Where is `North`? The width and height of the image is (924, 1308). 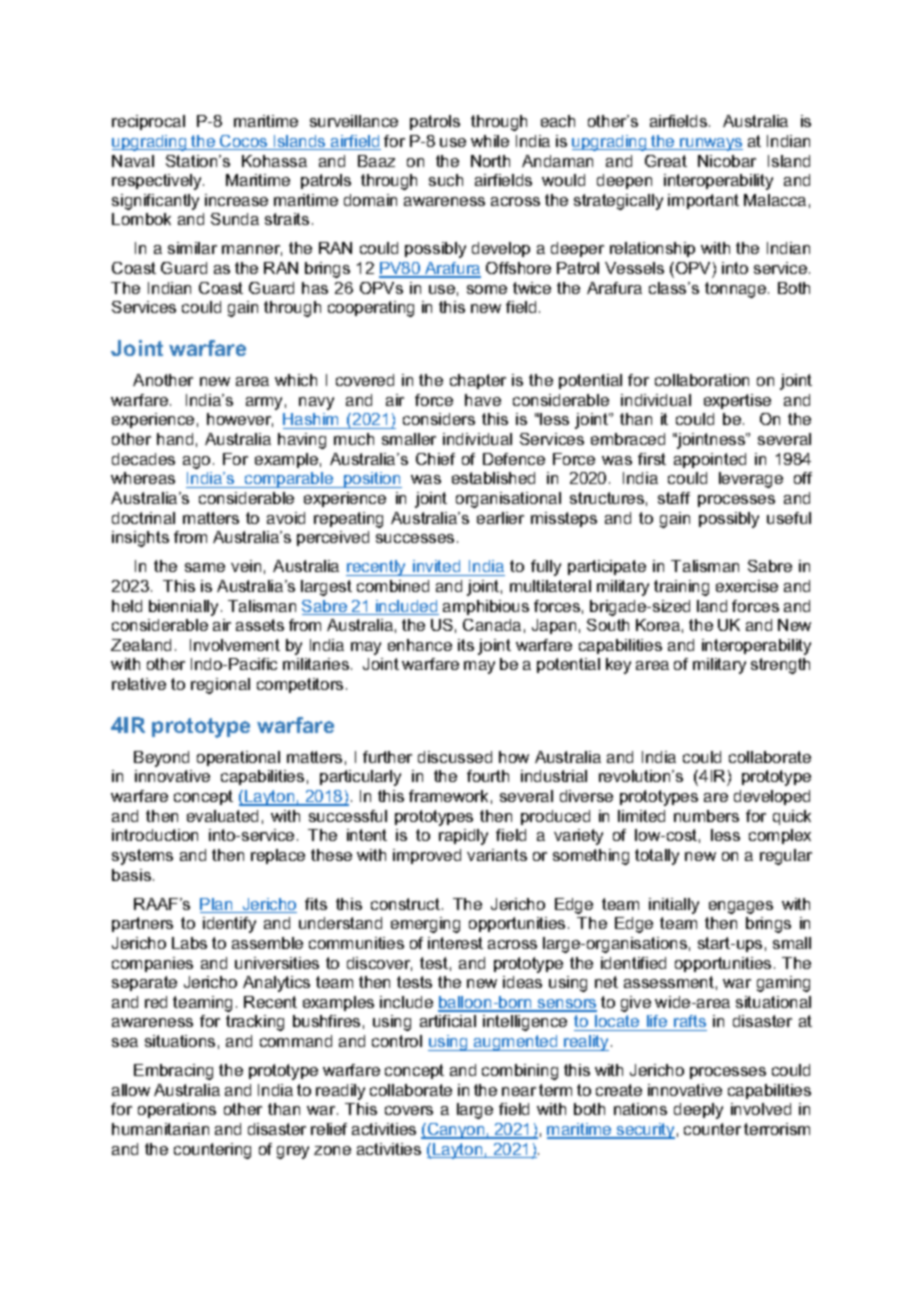
North is located at coordinates (490, 161).
